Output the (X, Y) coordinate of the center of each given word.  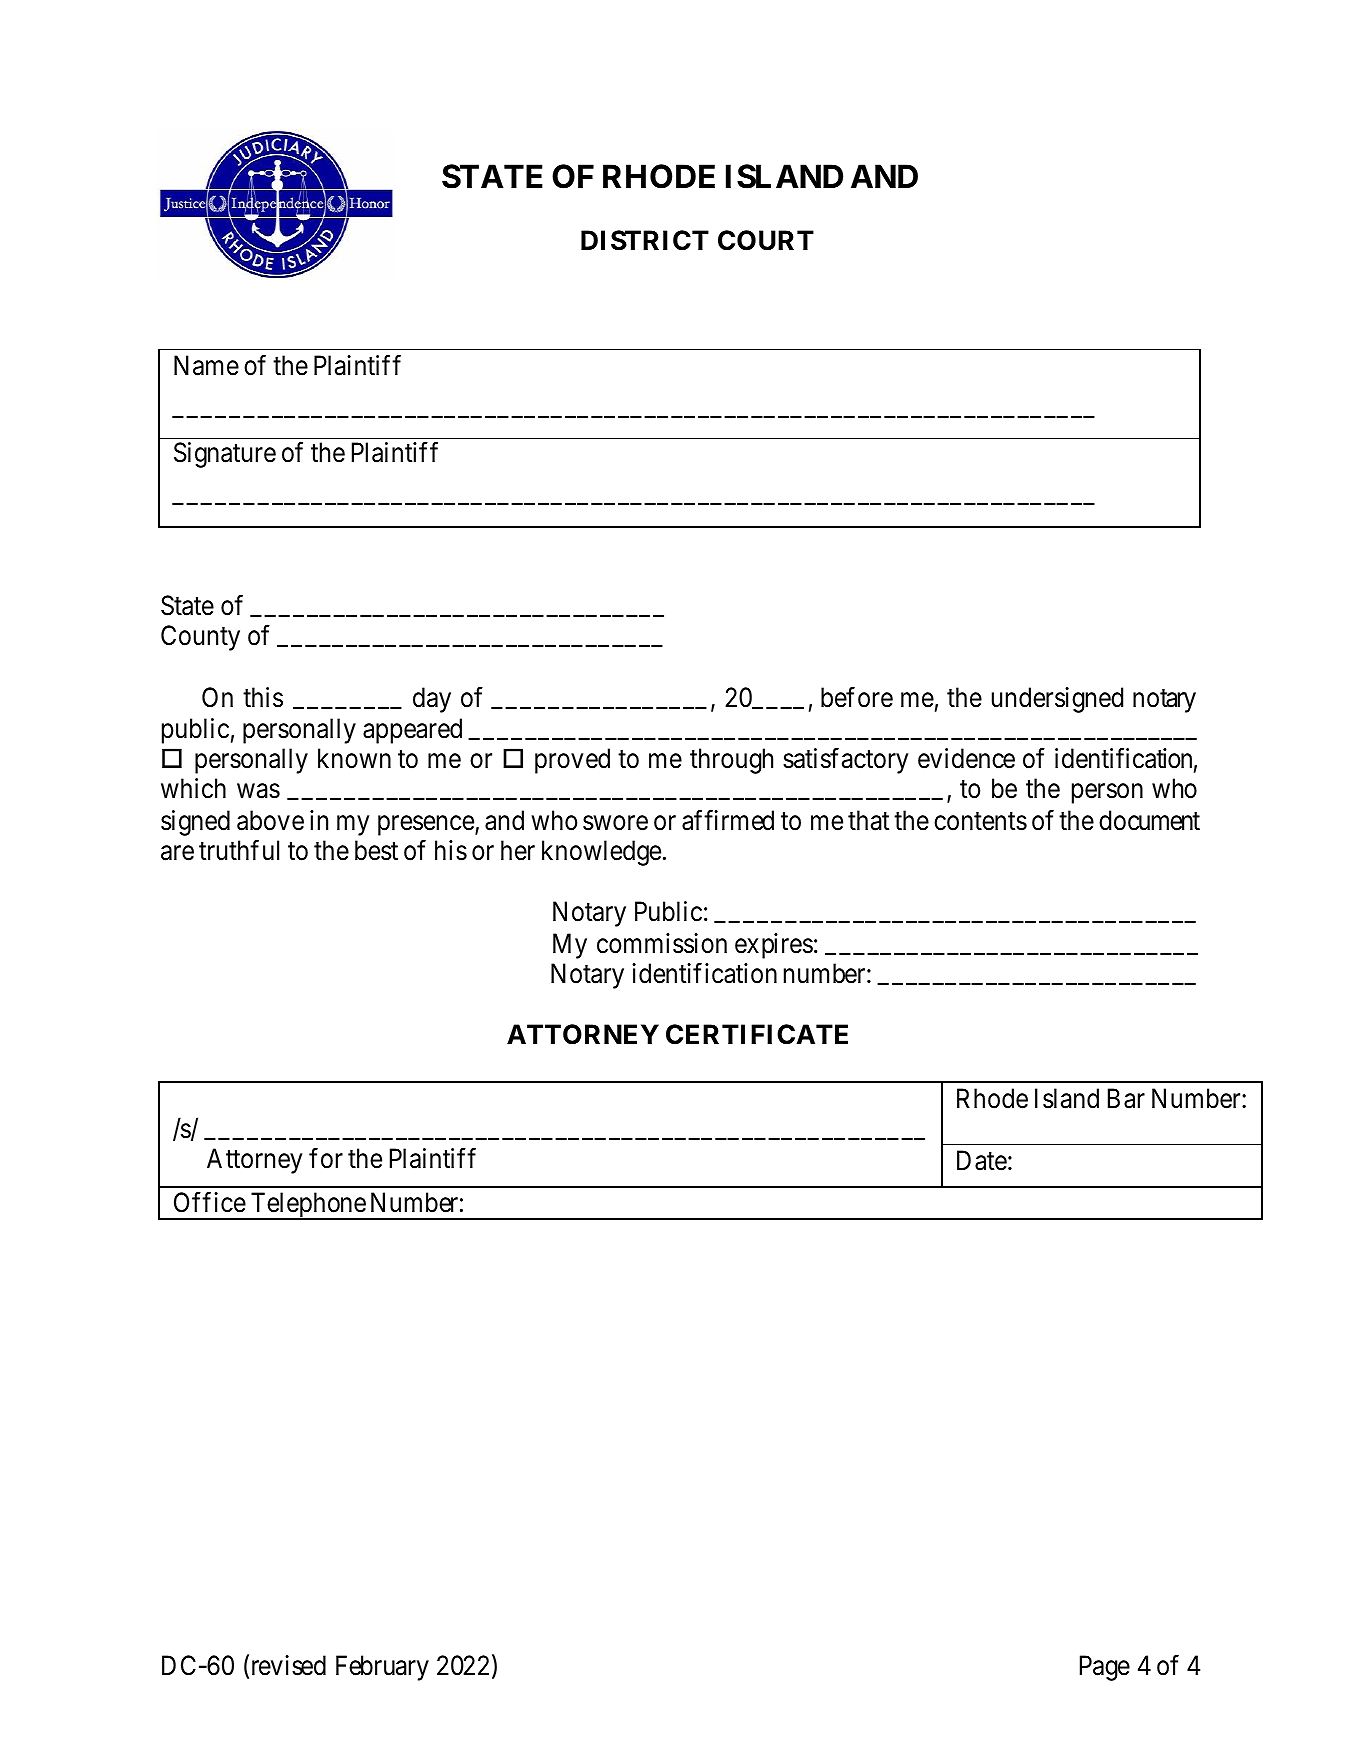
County (200, 638)
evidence (966, 758)
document (1149, 820)
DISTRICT (645, 240)
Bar (1126, 1098)
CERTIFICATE (757, 1034)
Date (982, 1160)
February (382, 1668)
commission (662, 943)
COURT (766, 240)
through (731, 761)
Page (1105, 1668)
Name (206, 365)
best (376, 850)
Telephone (308, 1206)
